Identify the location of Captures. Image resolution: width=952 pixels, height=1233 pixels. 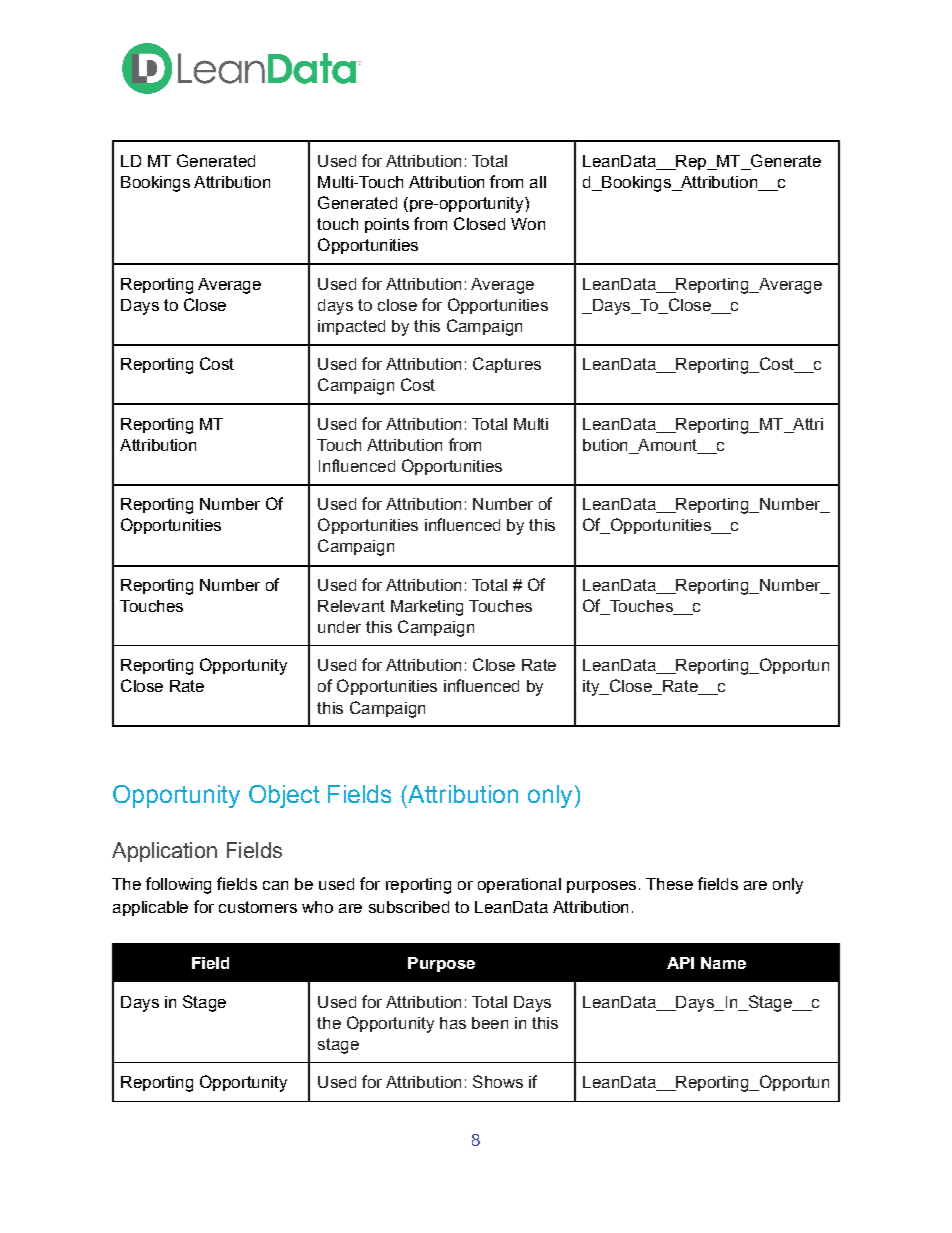
(507, 365).
